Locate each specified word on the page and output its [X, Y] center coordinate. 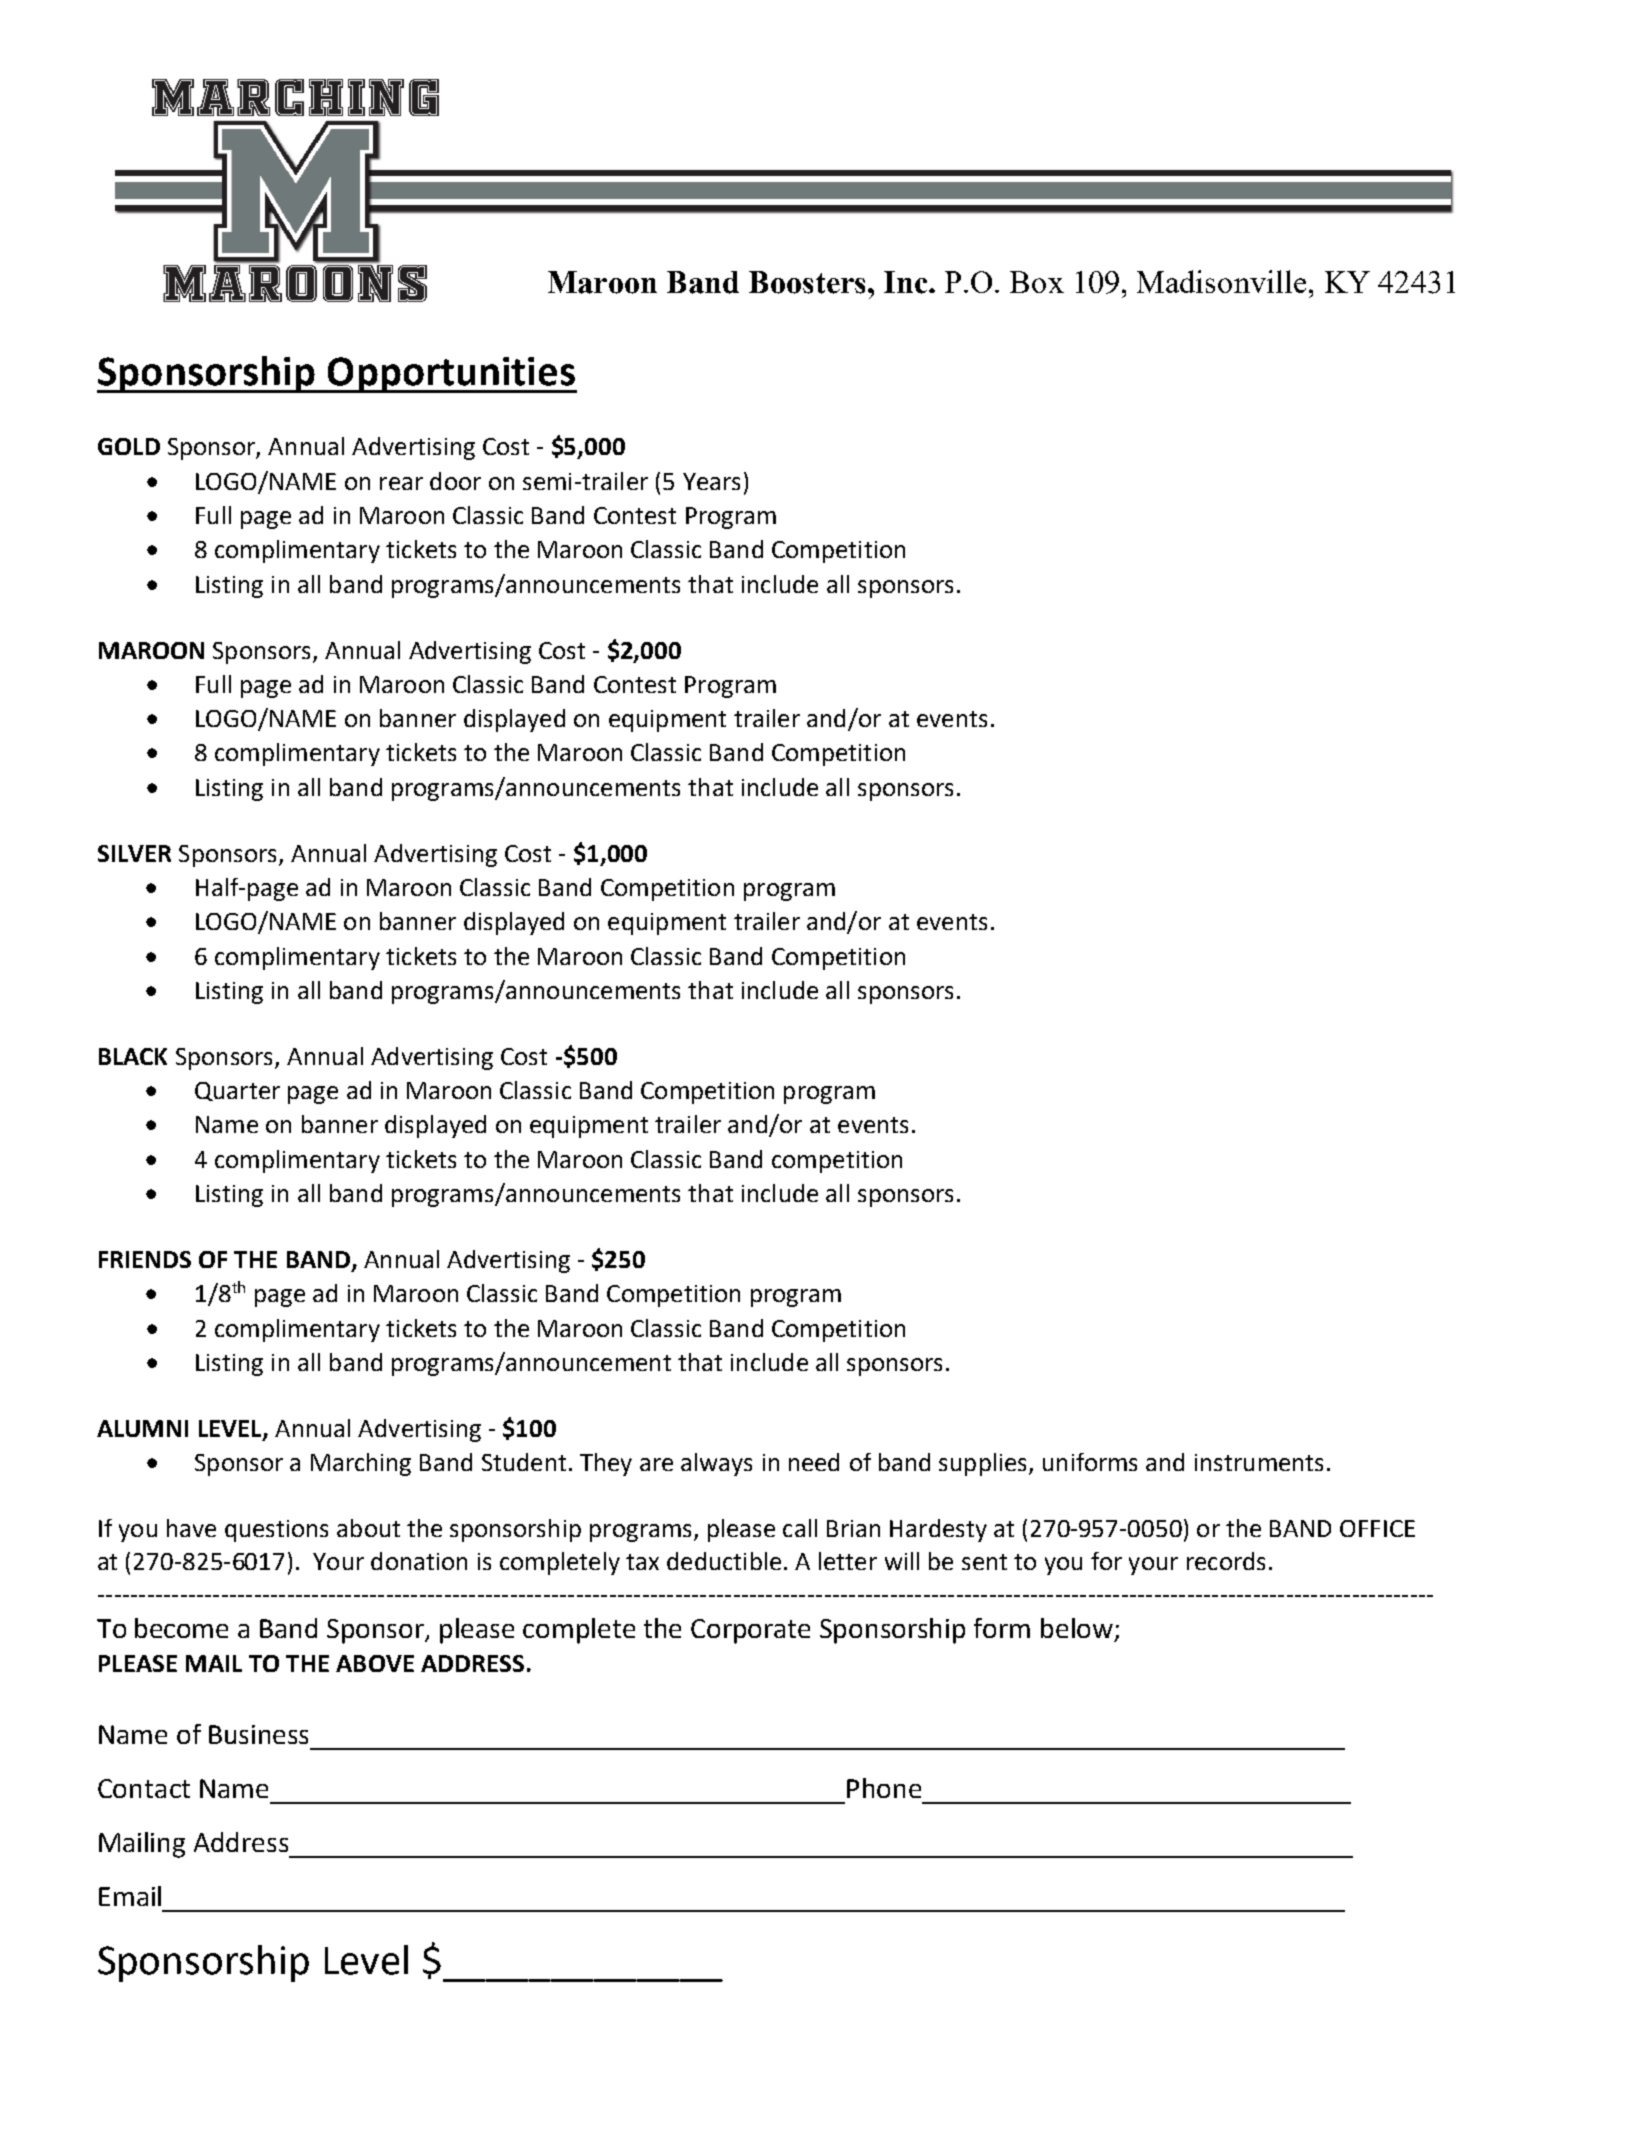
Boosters [807, 282]
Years [711, 481]
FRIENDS [145, 1259]
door [455, 481]
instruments [1259, 1462]
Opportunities [451, 375]
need [814, 1462]
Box [1037, 282]
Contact [144, 1788]
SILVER [134, 853]
